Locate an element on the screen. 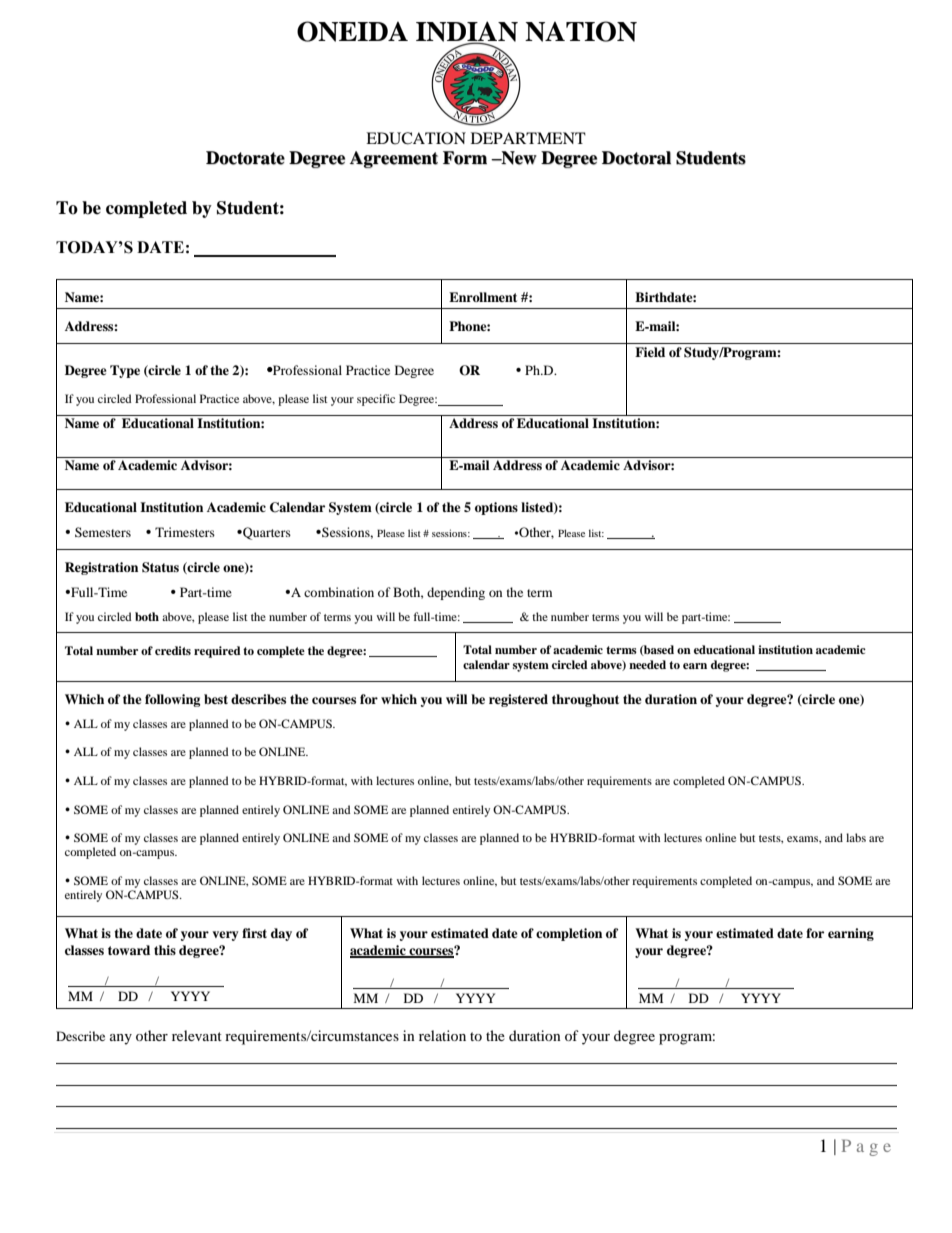  options is located at coordinates (496, 508).
